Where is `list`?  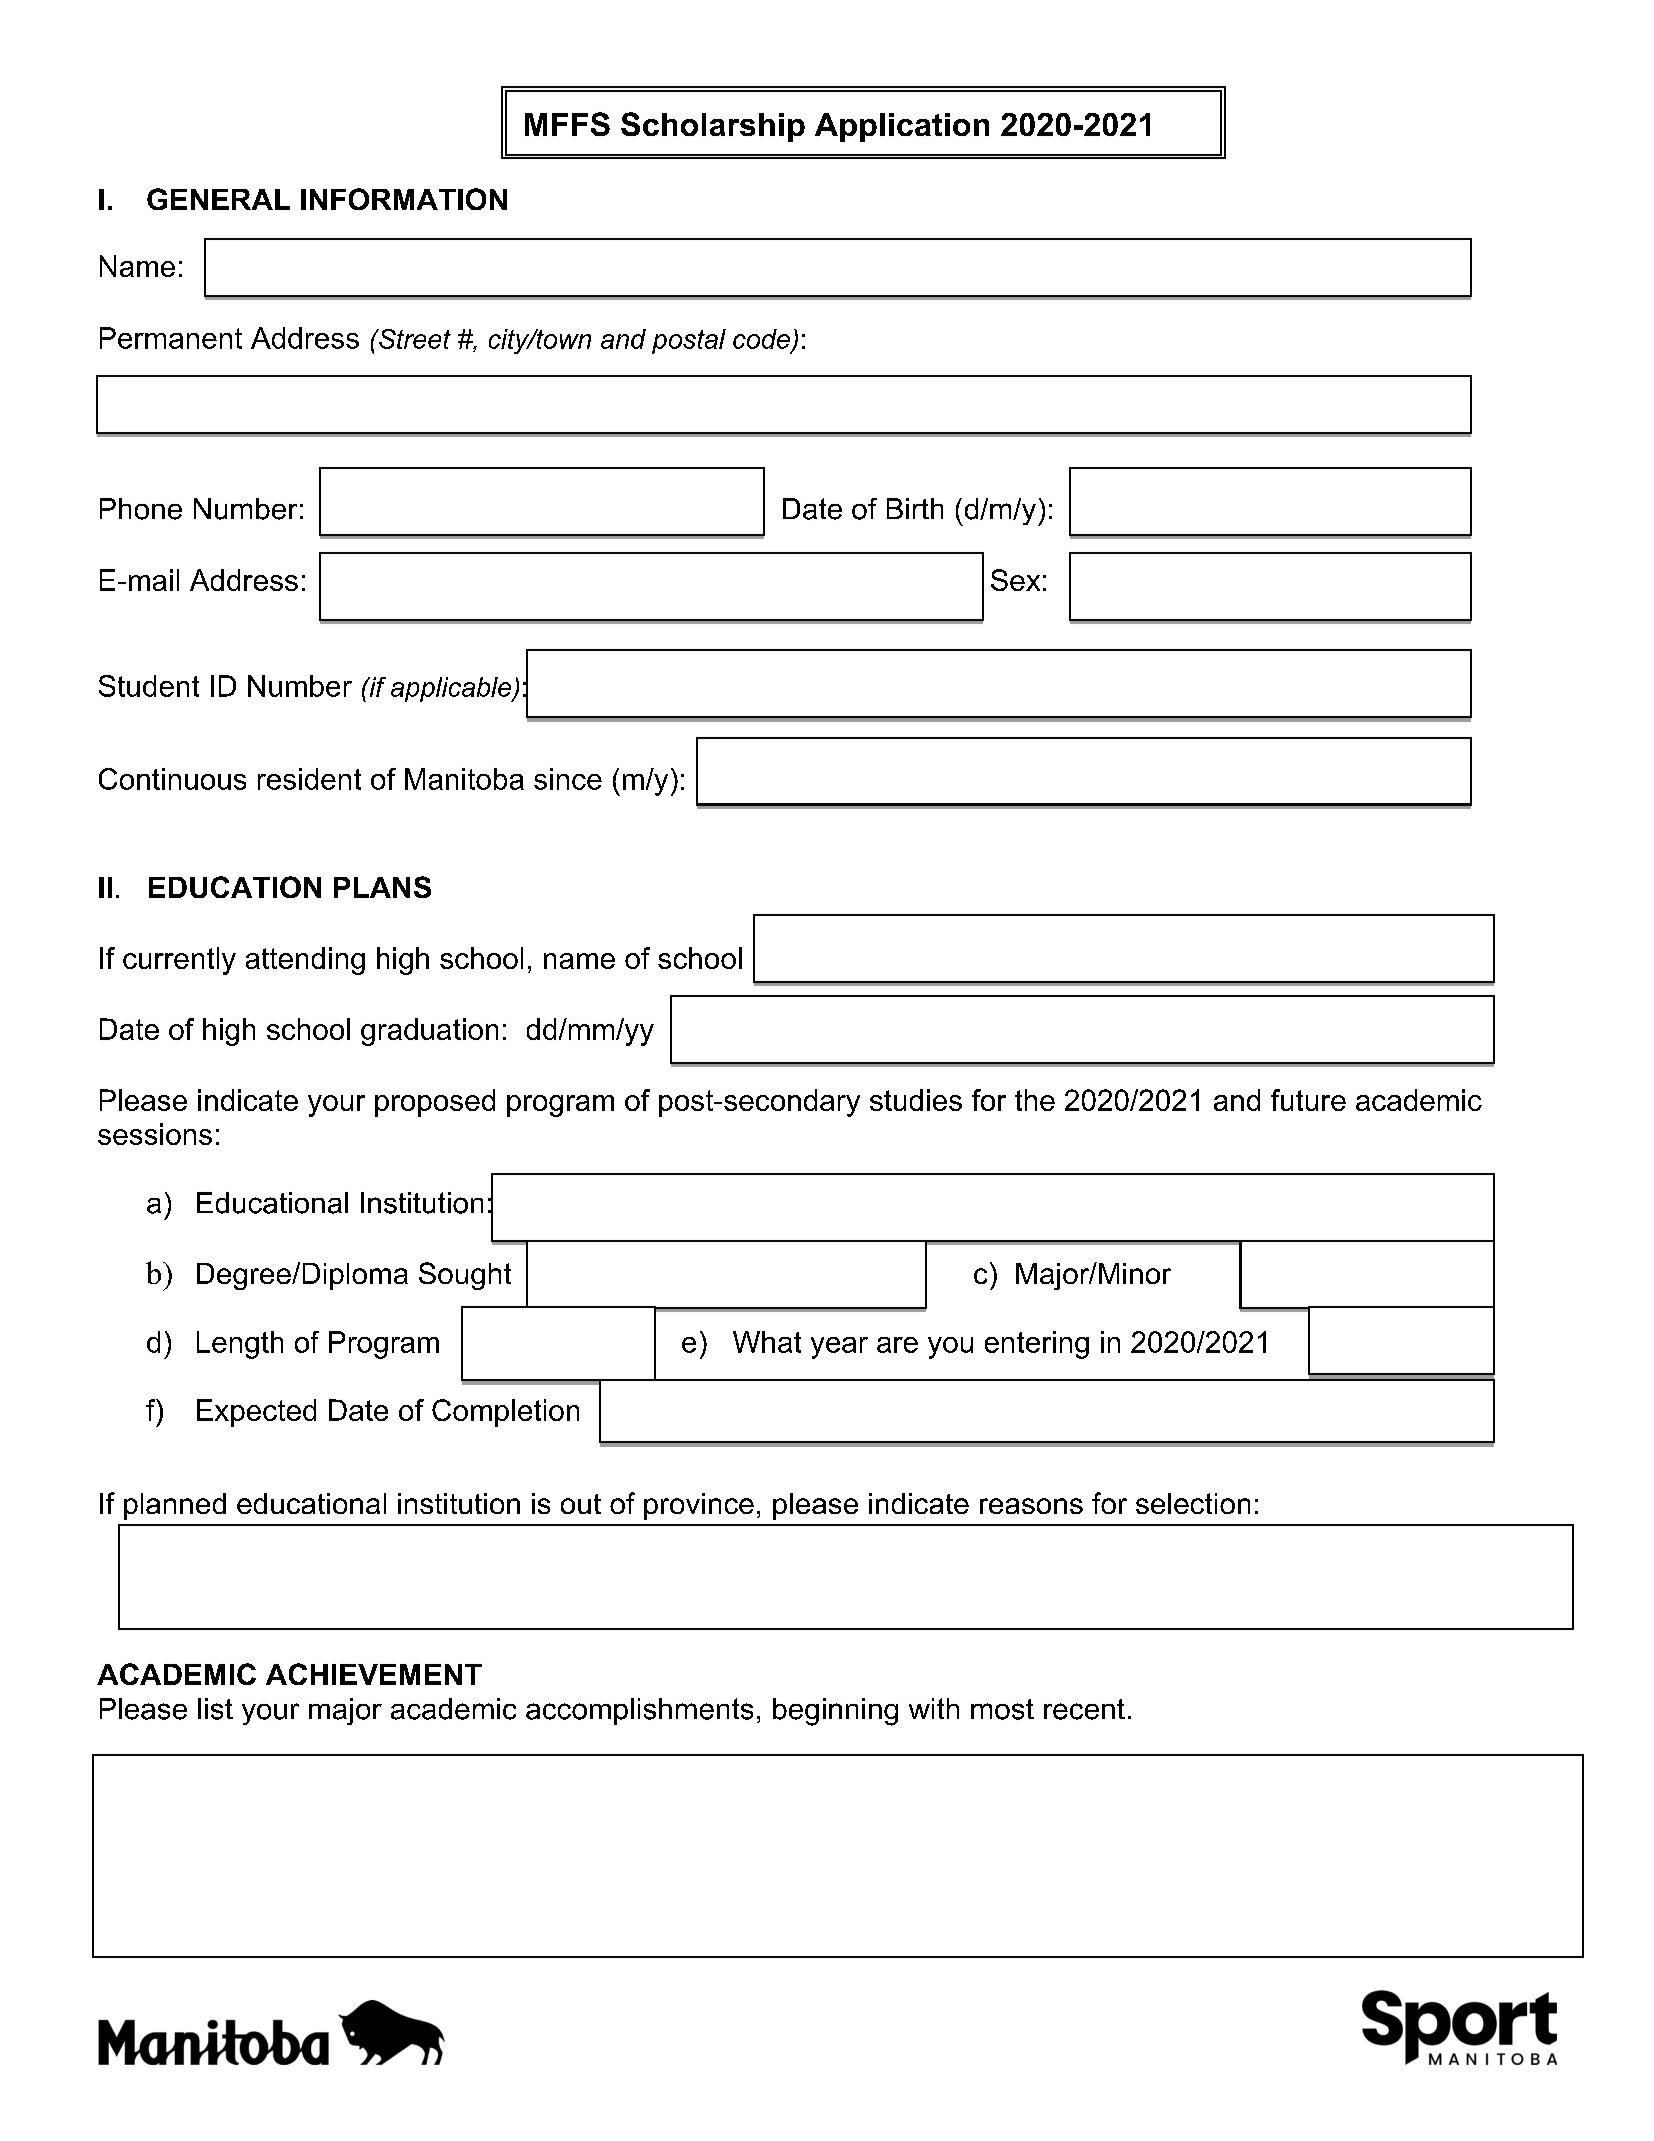
list is located at coordinates (215, 1709).
